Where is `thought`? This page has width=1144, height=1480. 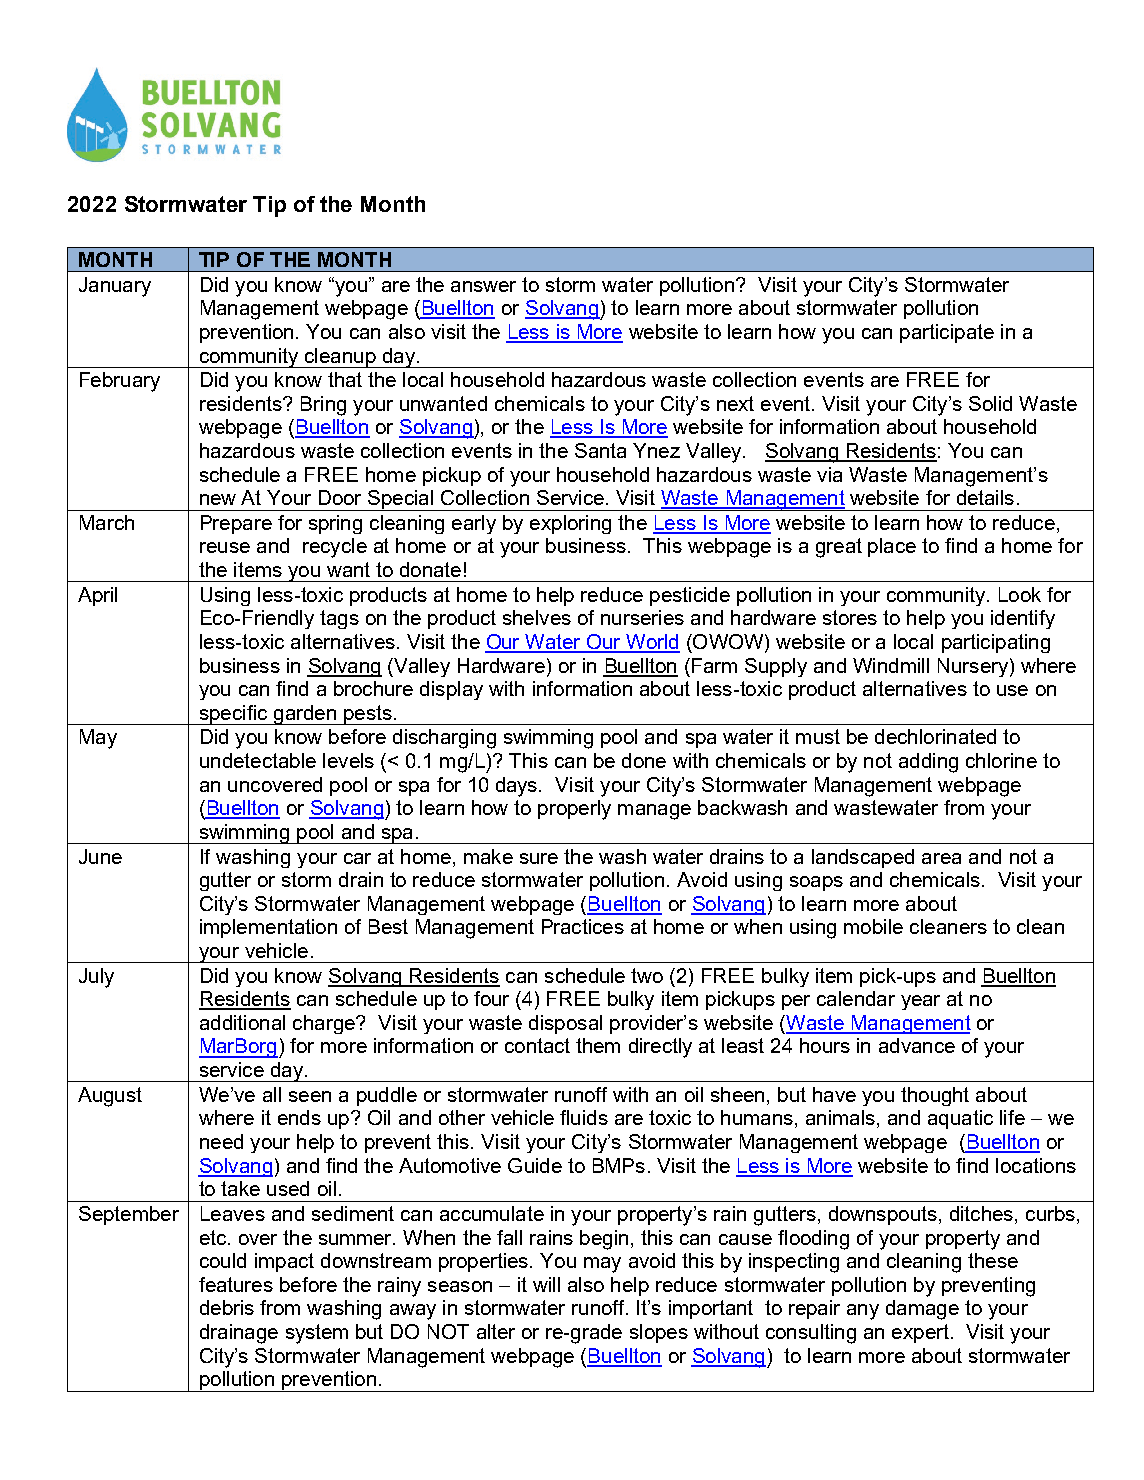
thought is located at coordinates (935, 1096).
